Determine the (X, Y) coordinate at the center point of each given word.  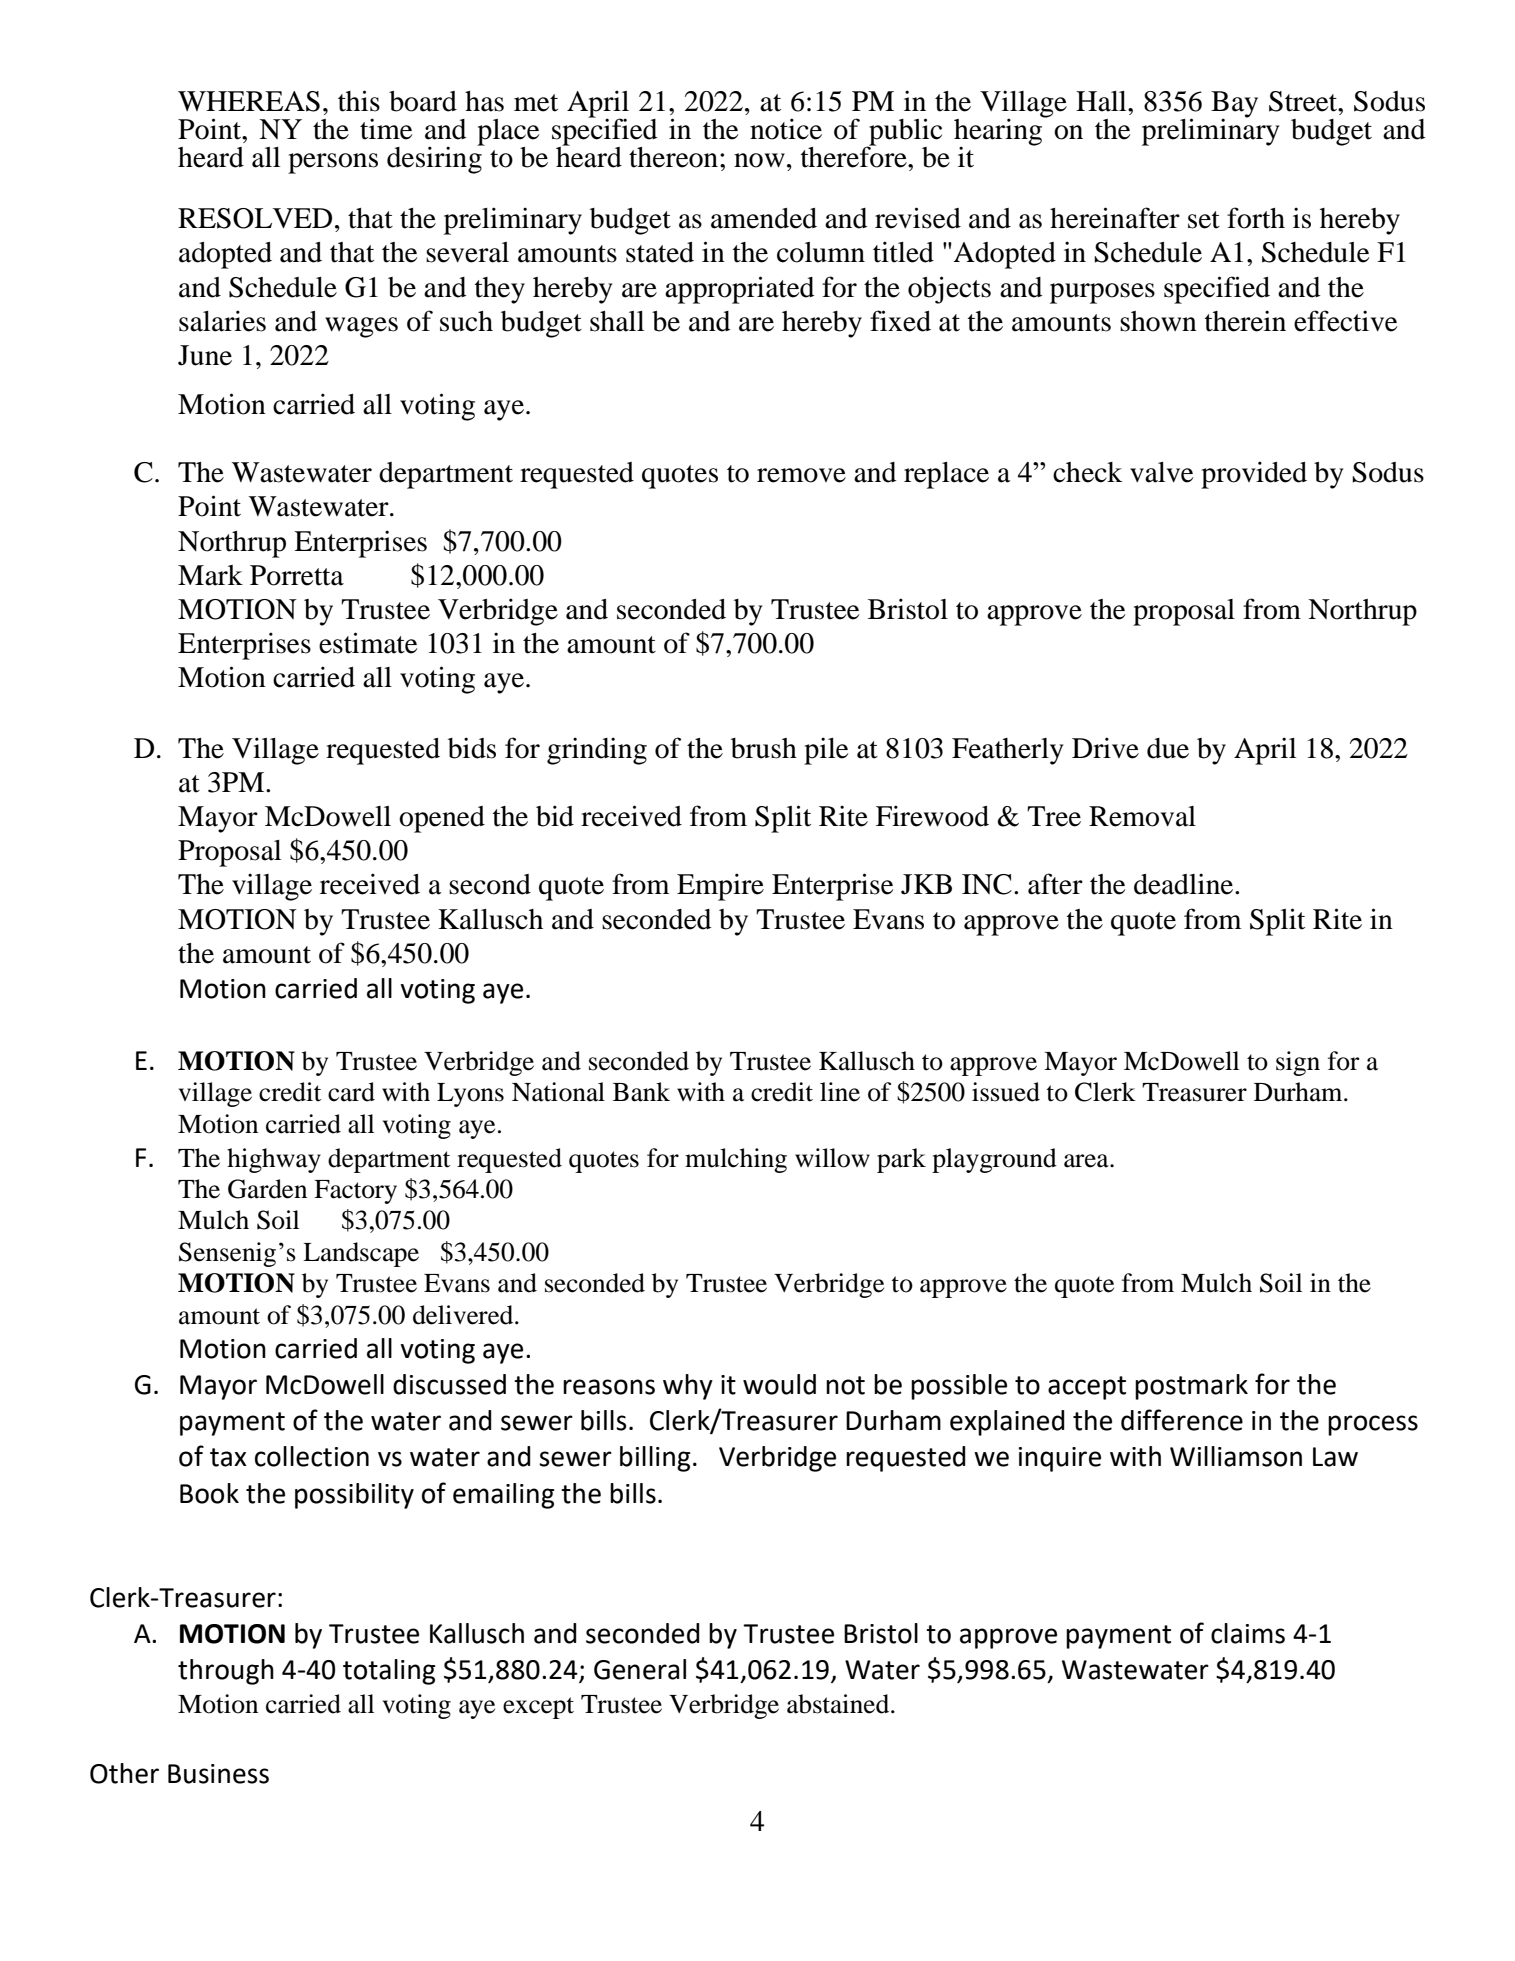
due (1168, 748)
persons (333, 163)
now (759, 160)
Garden (267, 1189)
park (901, 1160)
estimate (368, 643)
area (1087, 1161)
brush (764, 748)
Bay (1234, 105)
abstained (839, 1704)
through (226, 1672)
